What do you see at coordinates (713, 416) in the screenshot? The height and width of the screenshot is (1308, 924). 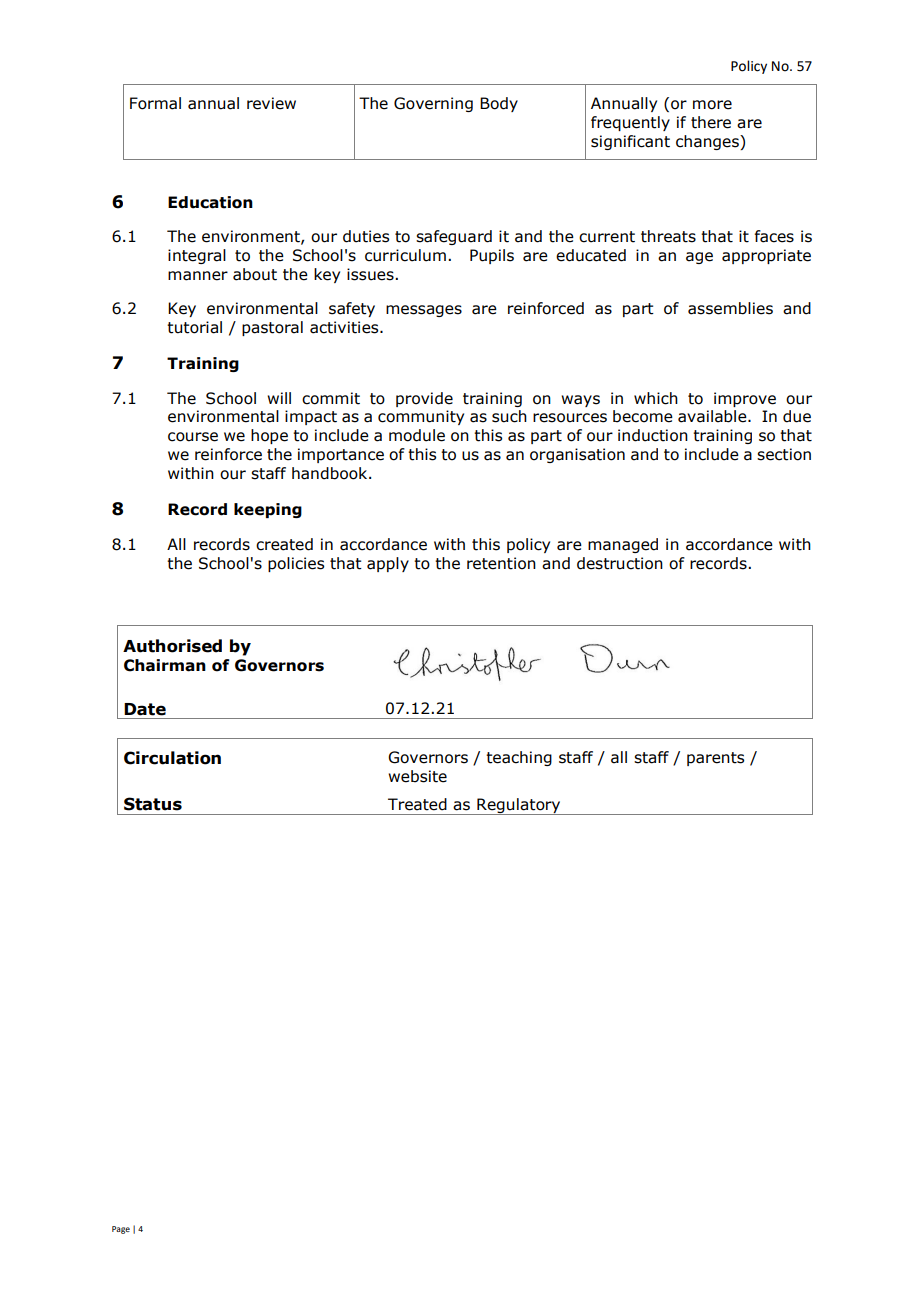 I see `available` at bounding box center [713, 416].
